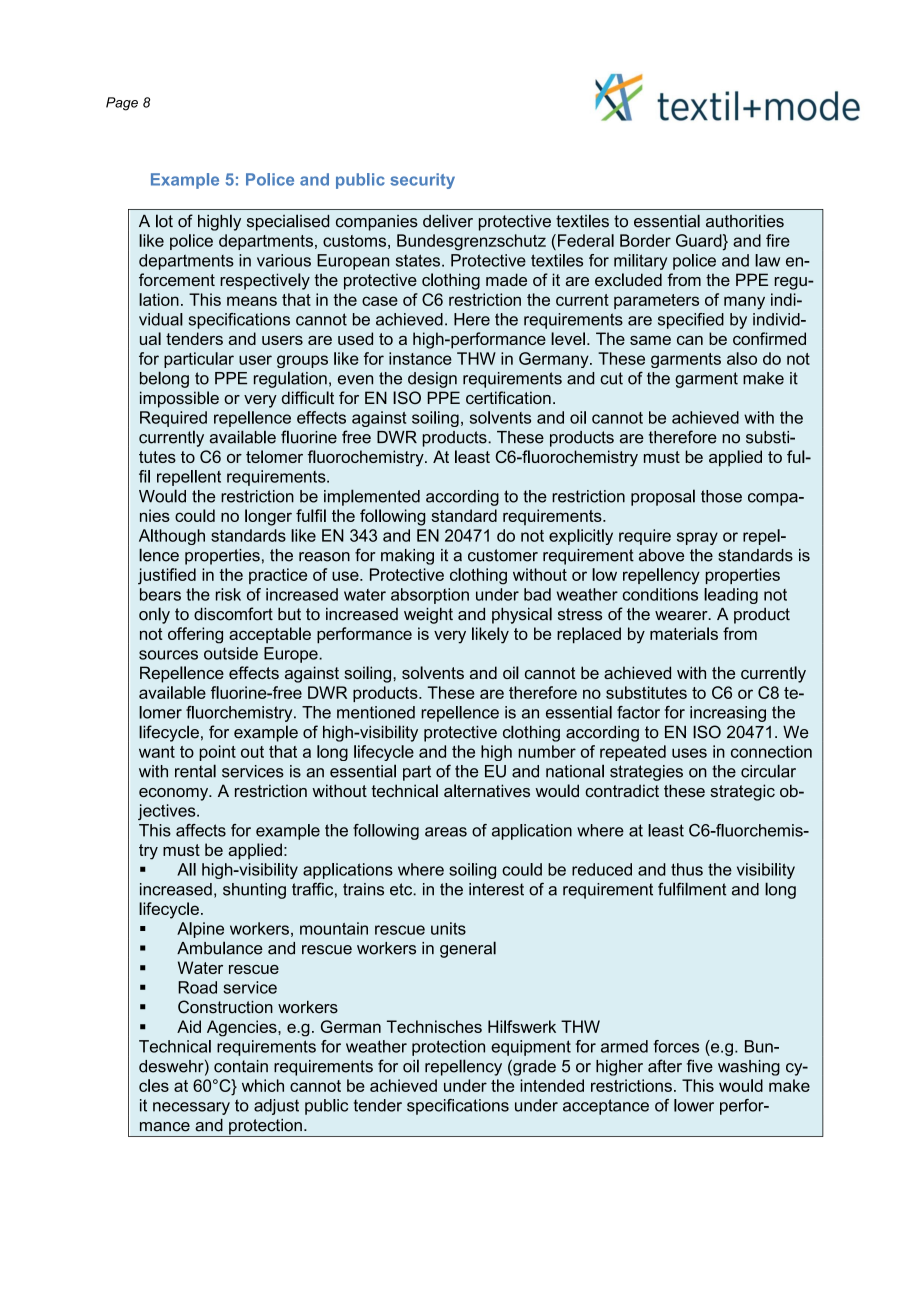 The width and height of the screenshot is (924, 1308). Describe the element at coordinates (531, 1048) in the screenshot. I see `equipment` at that location.
